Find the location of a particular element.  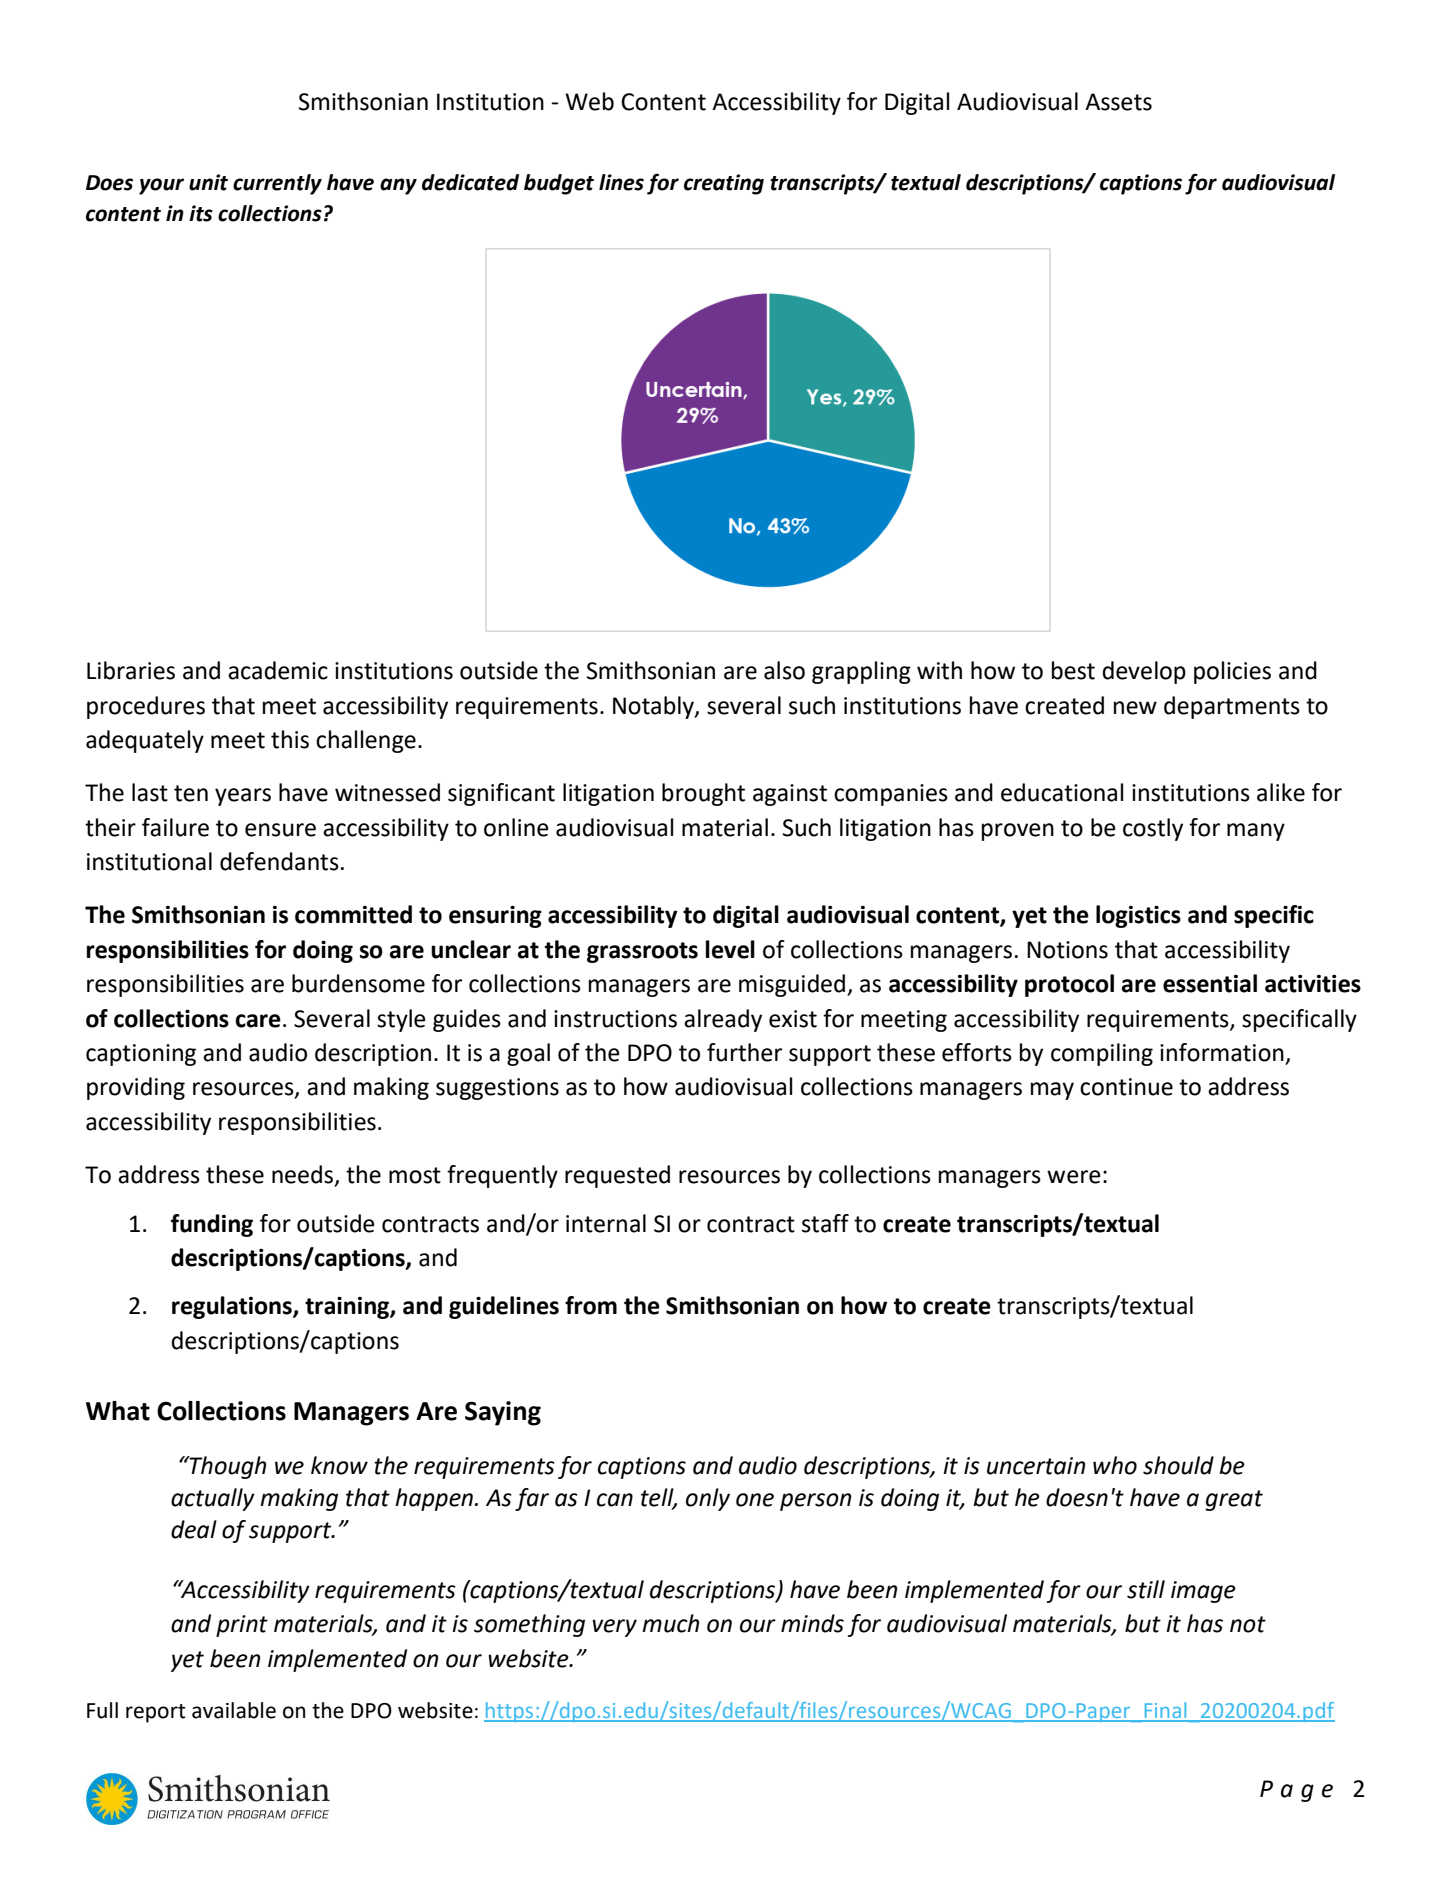

much is located at coordinates (670, 1623).
